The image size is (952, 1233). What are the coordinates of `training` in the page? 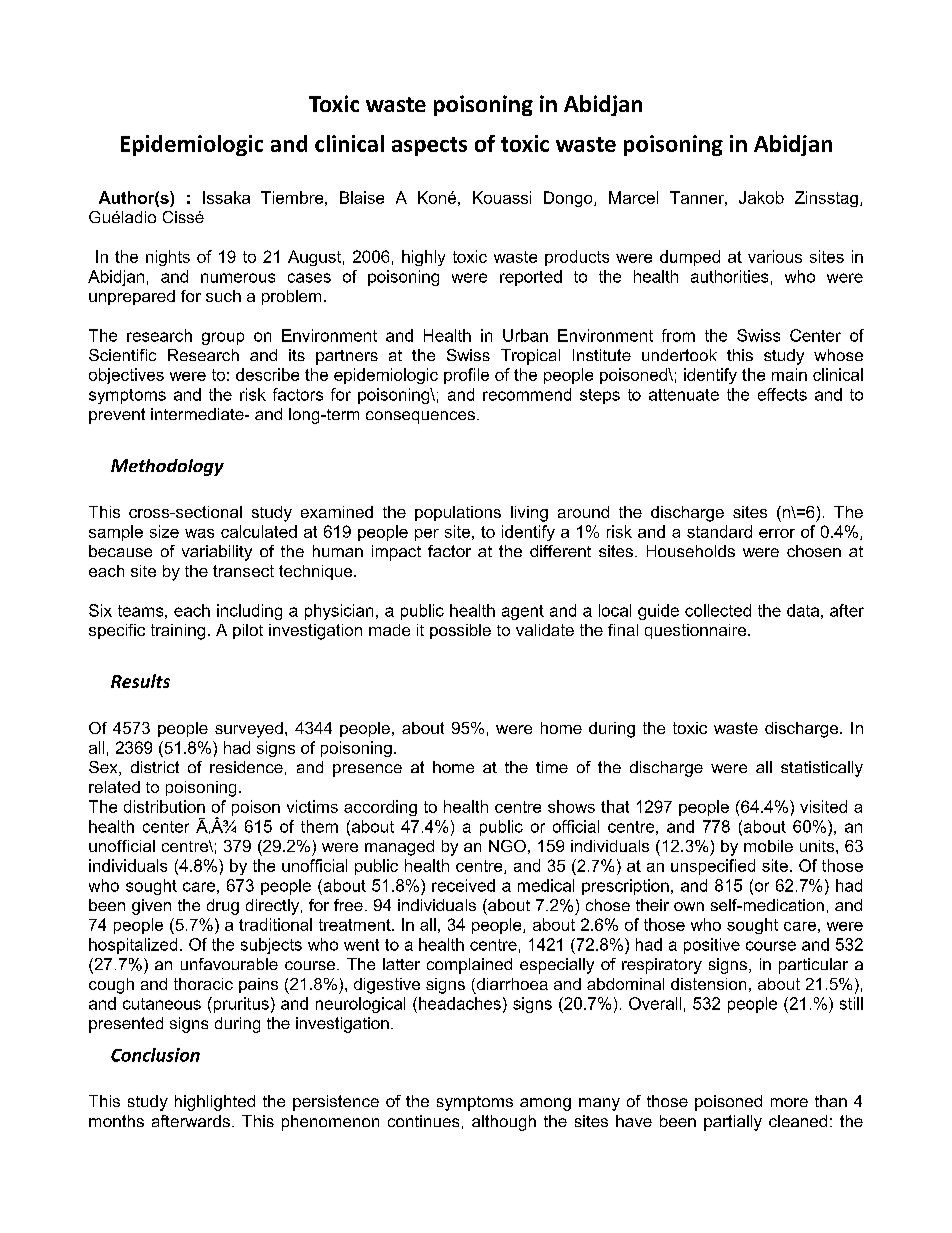 It's located at (178, 632).
